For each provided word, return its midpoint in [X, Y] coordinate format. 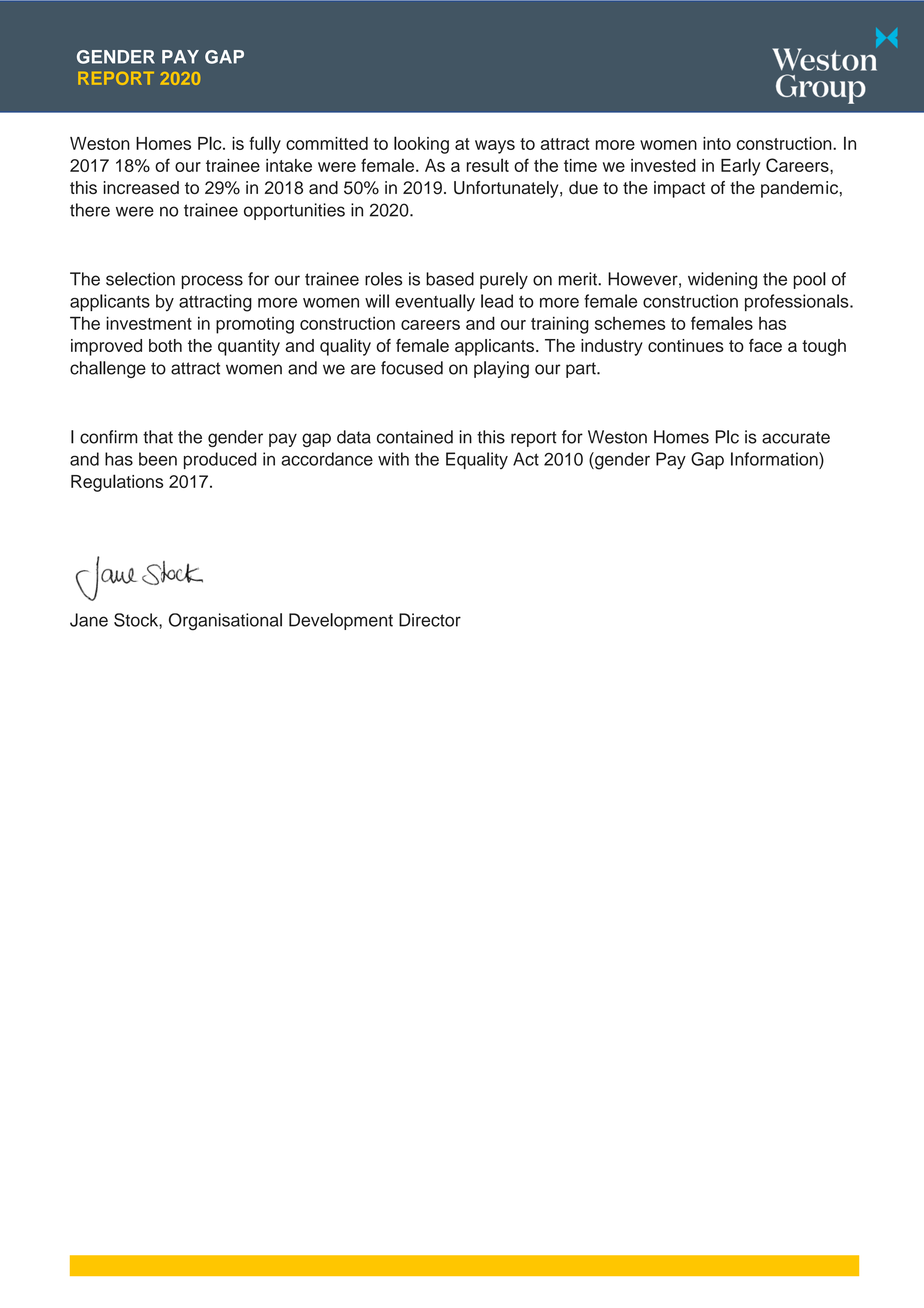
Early [741, 167]
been [158, 459]
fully [265, 145]
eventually [435, 303]
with [393, 459]
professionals [798, 302]
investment [149, 323]
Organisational [225, 622]
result [488, 165]
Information [775, 459]
